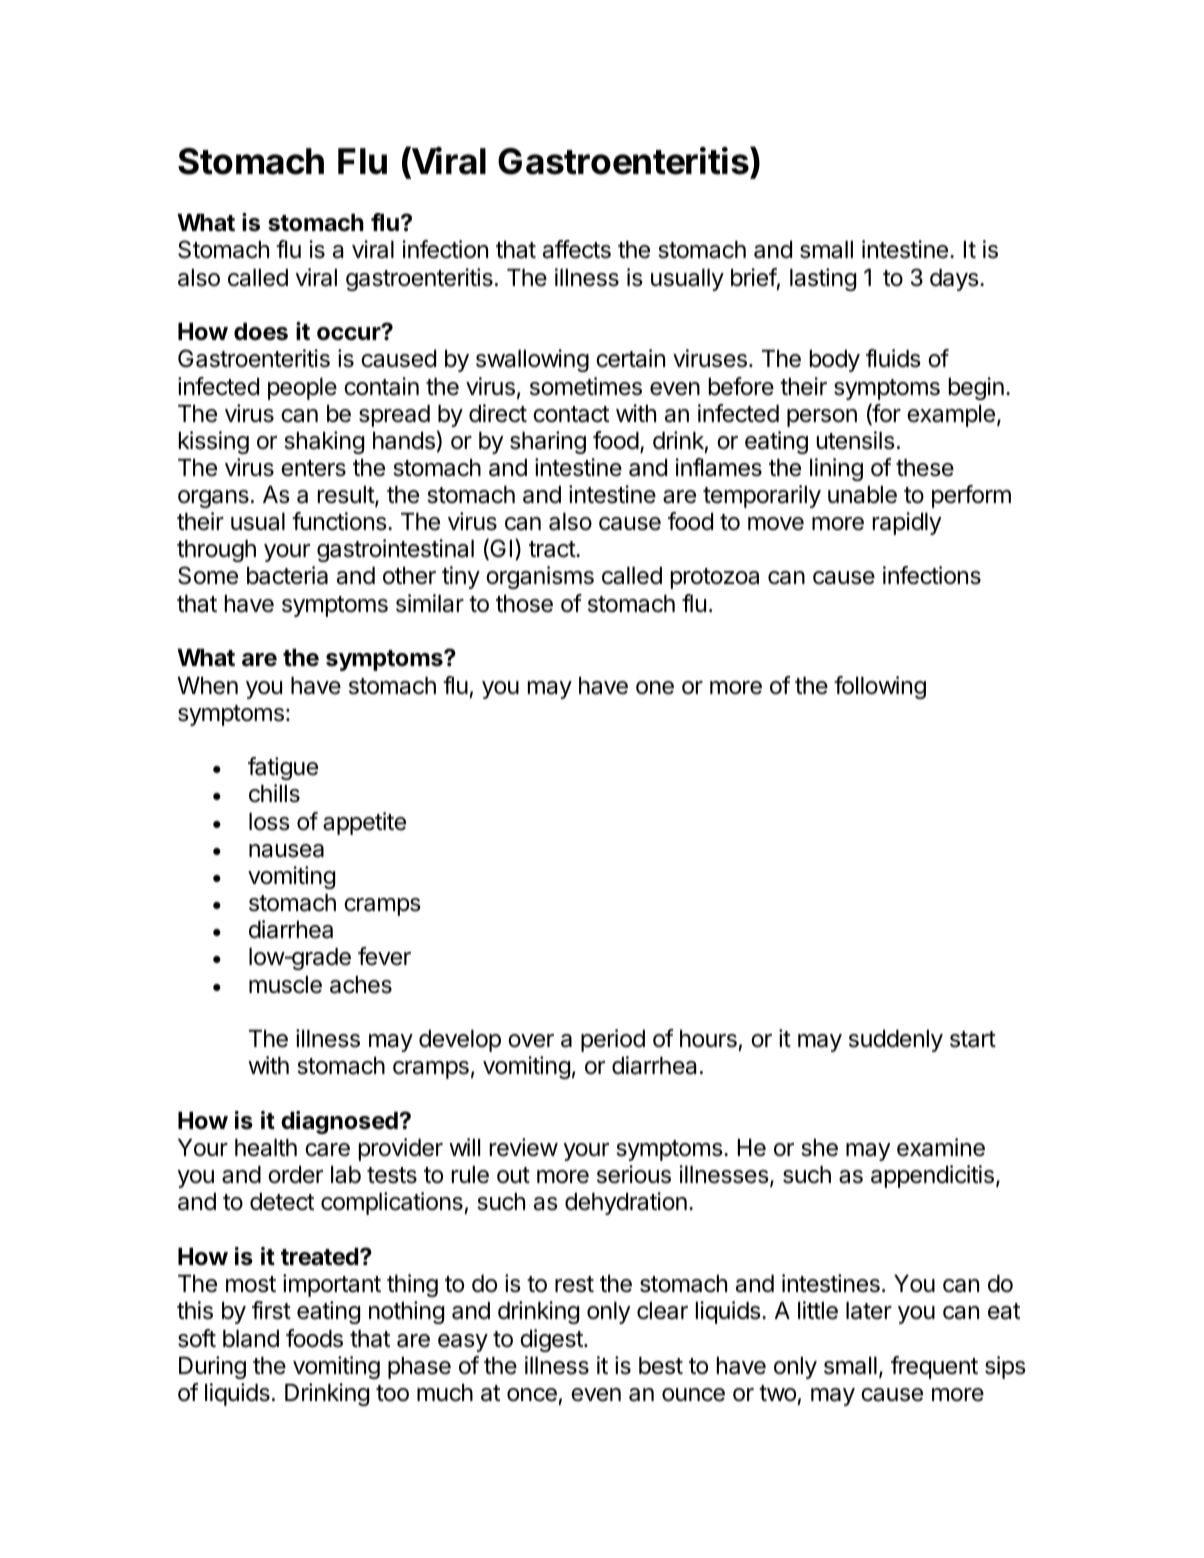 Image resolution: width=1204 pixels, height=1558 pixels. What do you see at coordinates (269, 822) in the page?
I see `loss` at bounding box center [269, 822].
